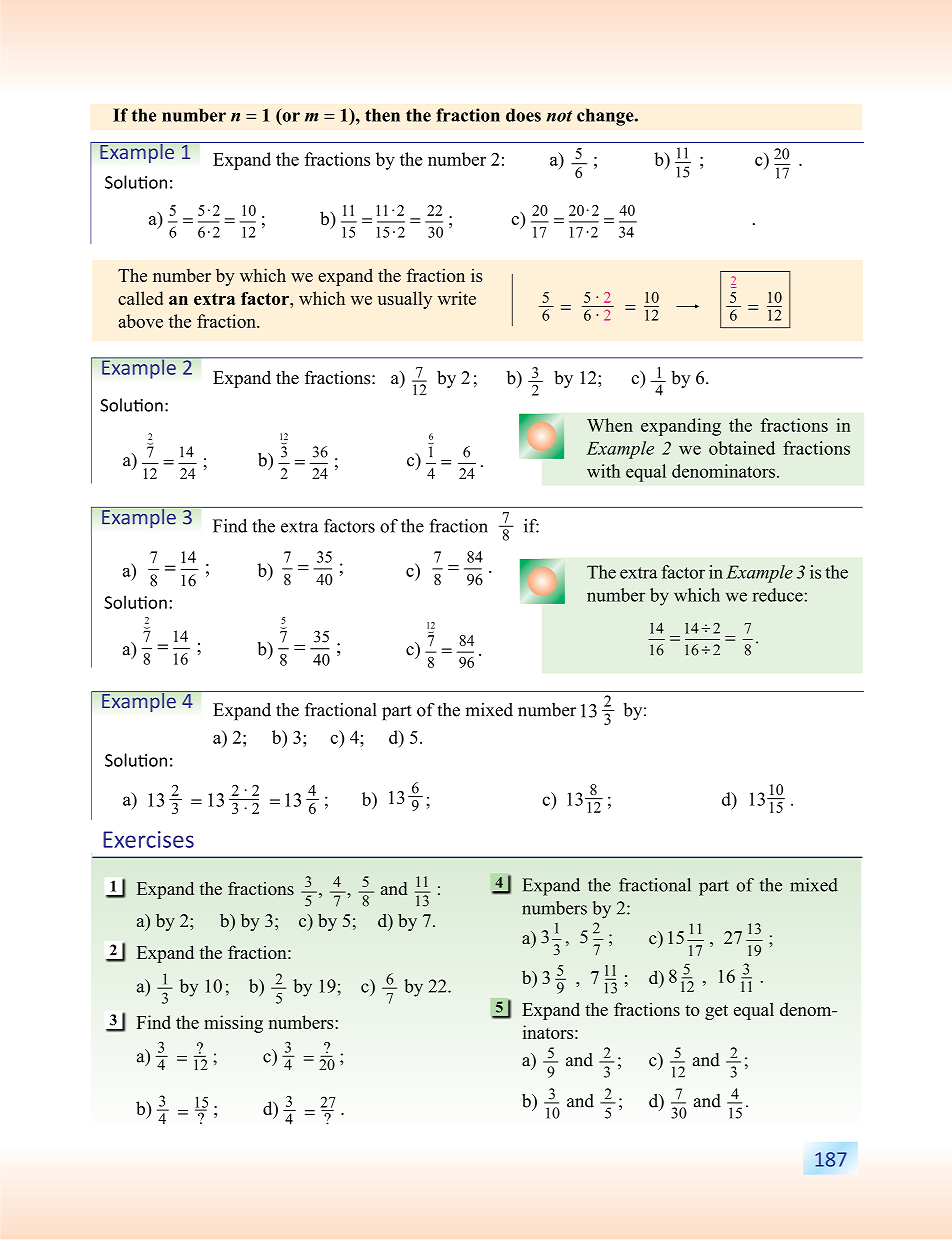 The image size is (952, 1241). What do you see at coordinates (233, 1024) in the screenshot?
I see `missing` at bounding box center [233, 1024].
